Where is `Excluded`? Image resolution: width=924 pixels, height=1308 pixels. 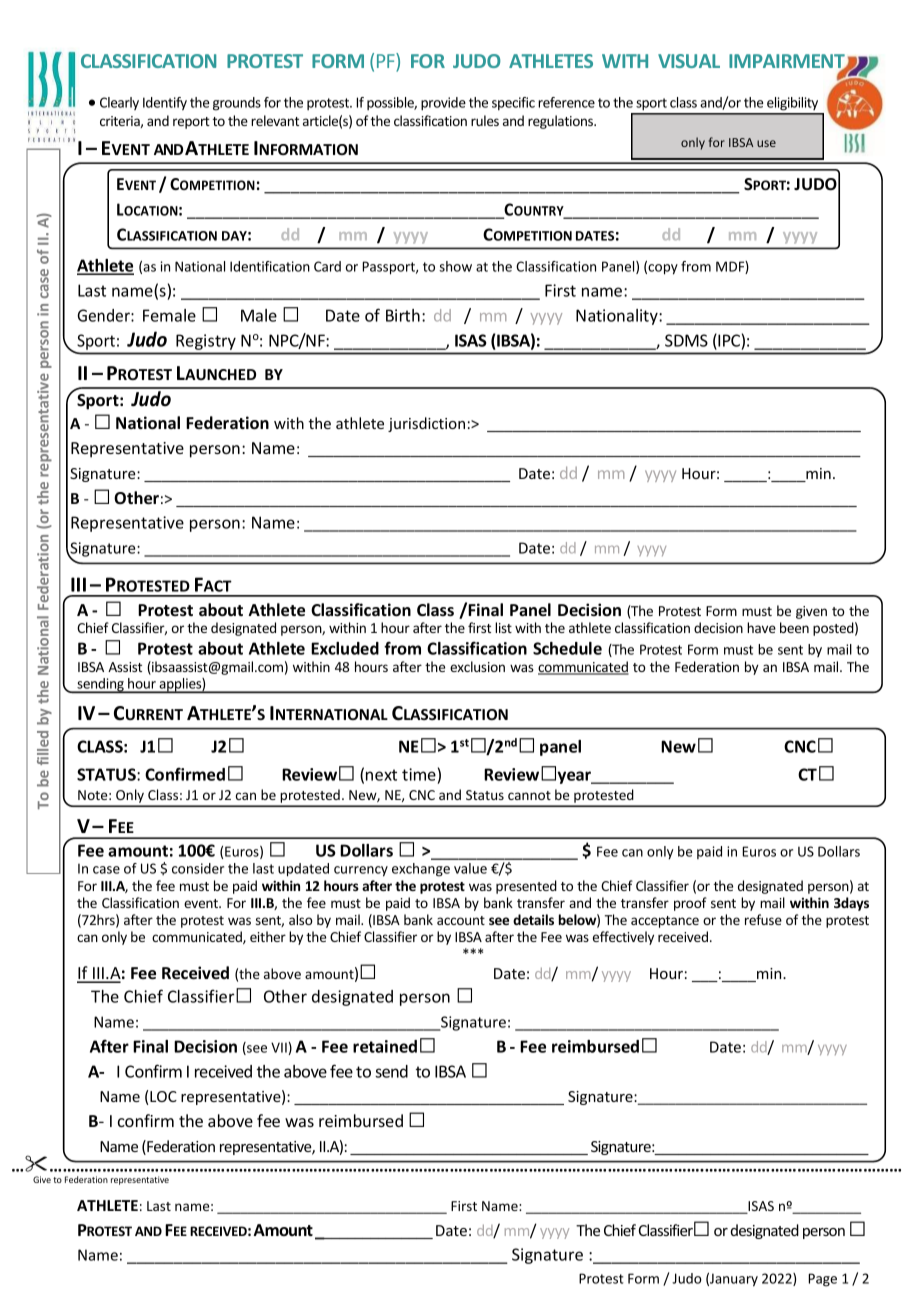
Excluded is located at coordinates (345, 648).
